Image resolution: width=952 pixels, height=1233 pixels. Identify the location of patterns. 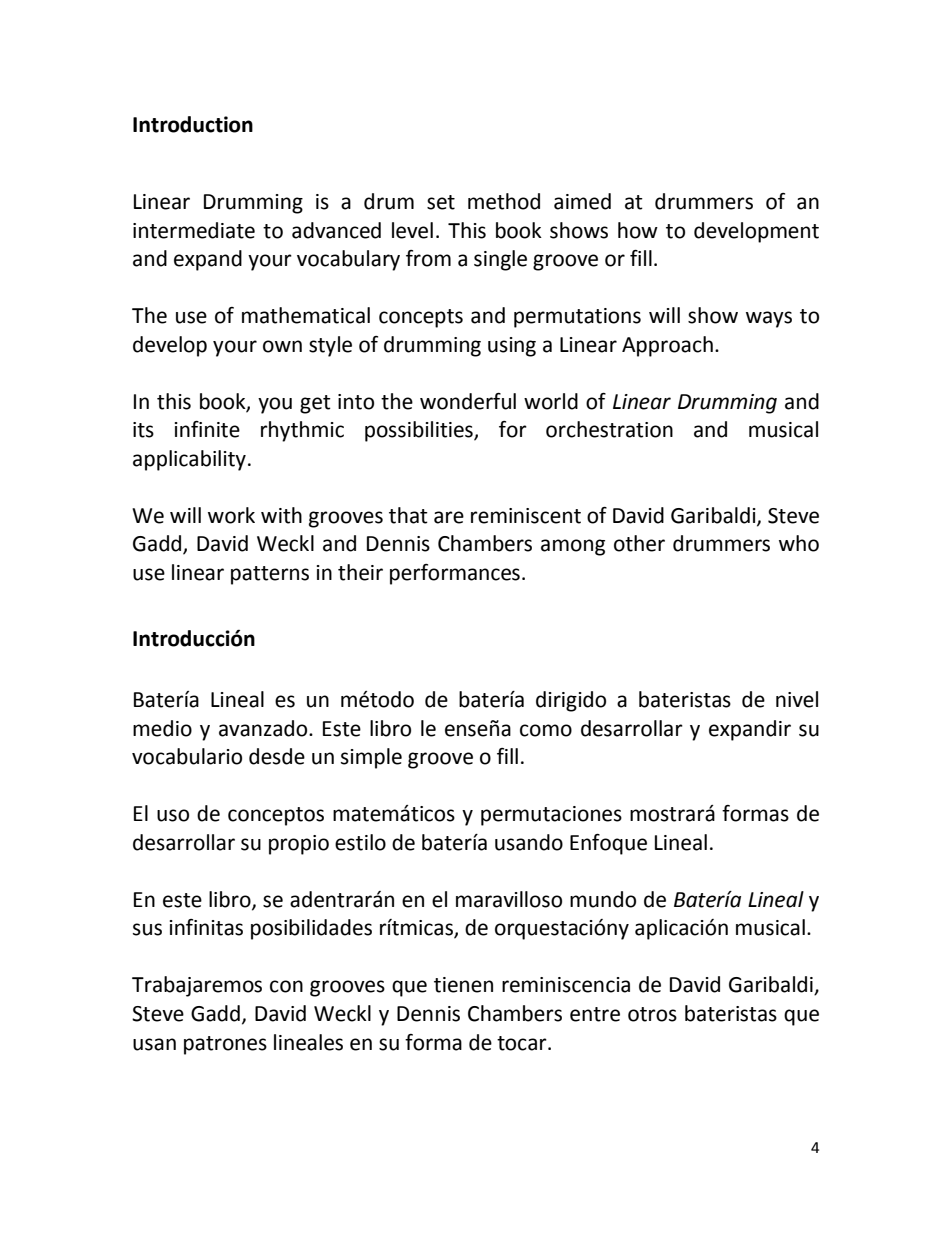
(270, 575).
